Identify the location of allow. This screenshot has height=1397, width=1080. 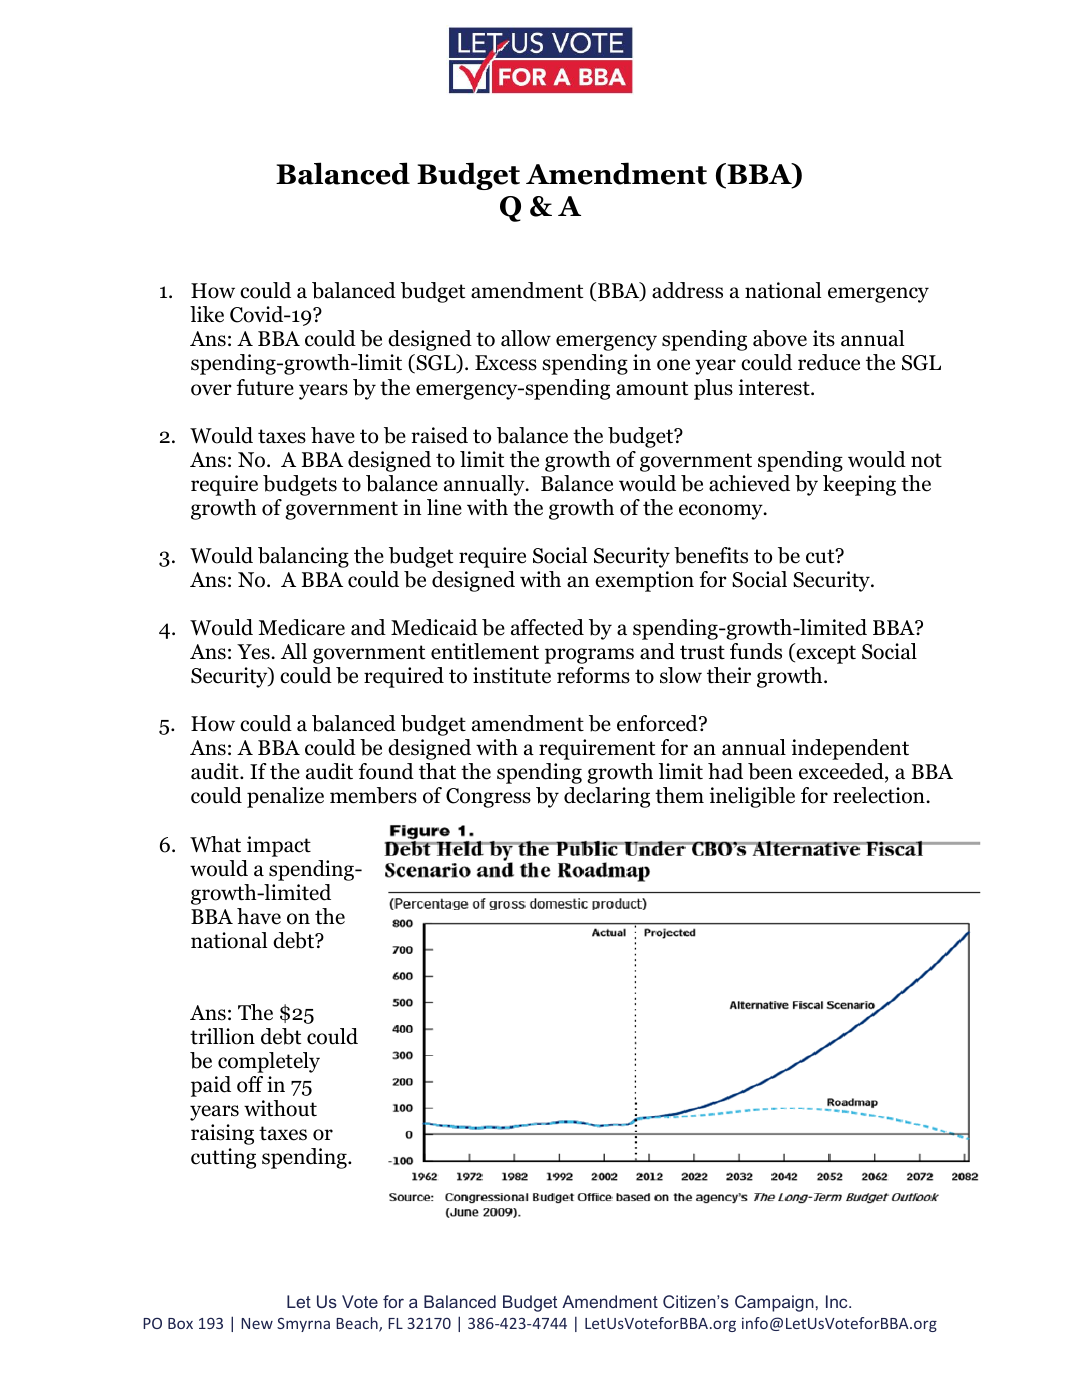
(526, 338).
